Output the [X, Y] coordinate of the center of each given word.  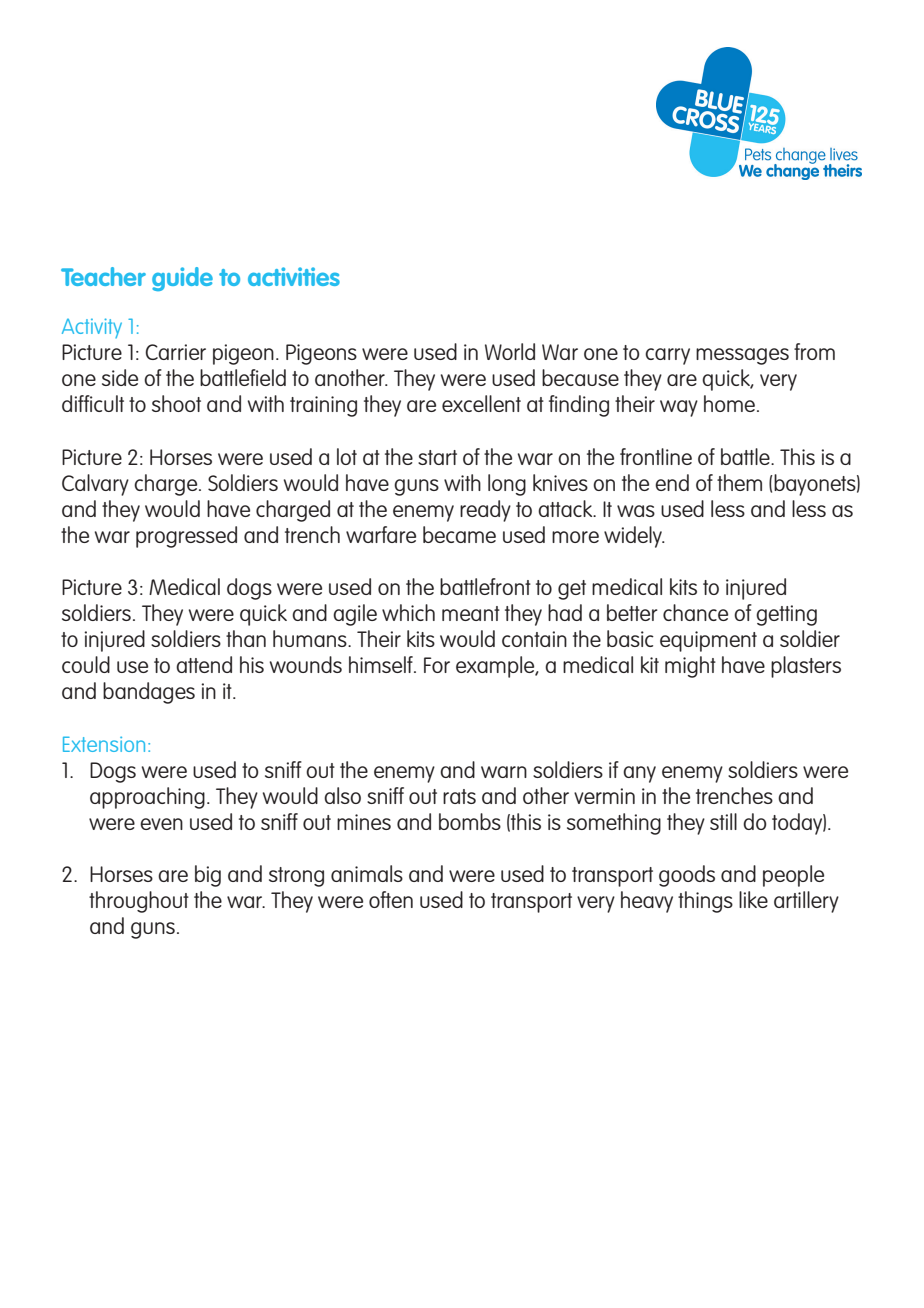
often [391, 899]
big [208, 876]
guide [182, 279]
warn [504, 772]
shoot [176, 403]
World [510, 351]
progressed [186, 537]
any [639, 774]
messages [742, 356]
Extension [104, 744]
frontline [656, 456]
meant [471, 613]
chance [695, 612]
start [437, 457]
